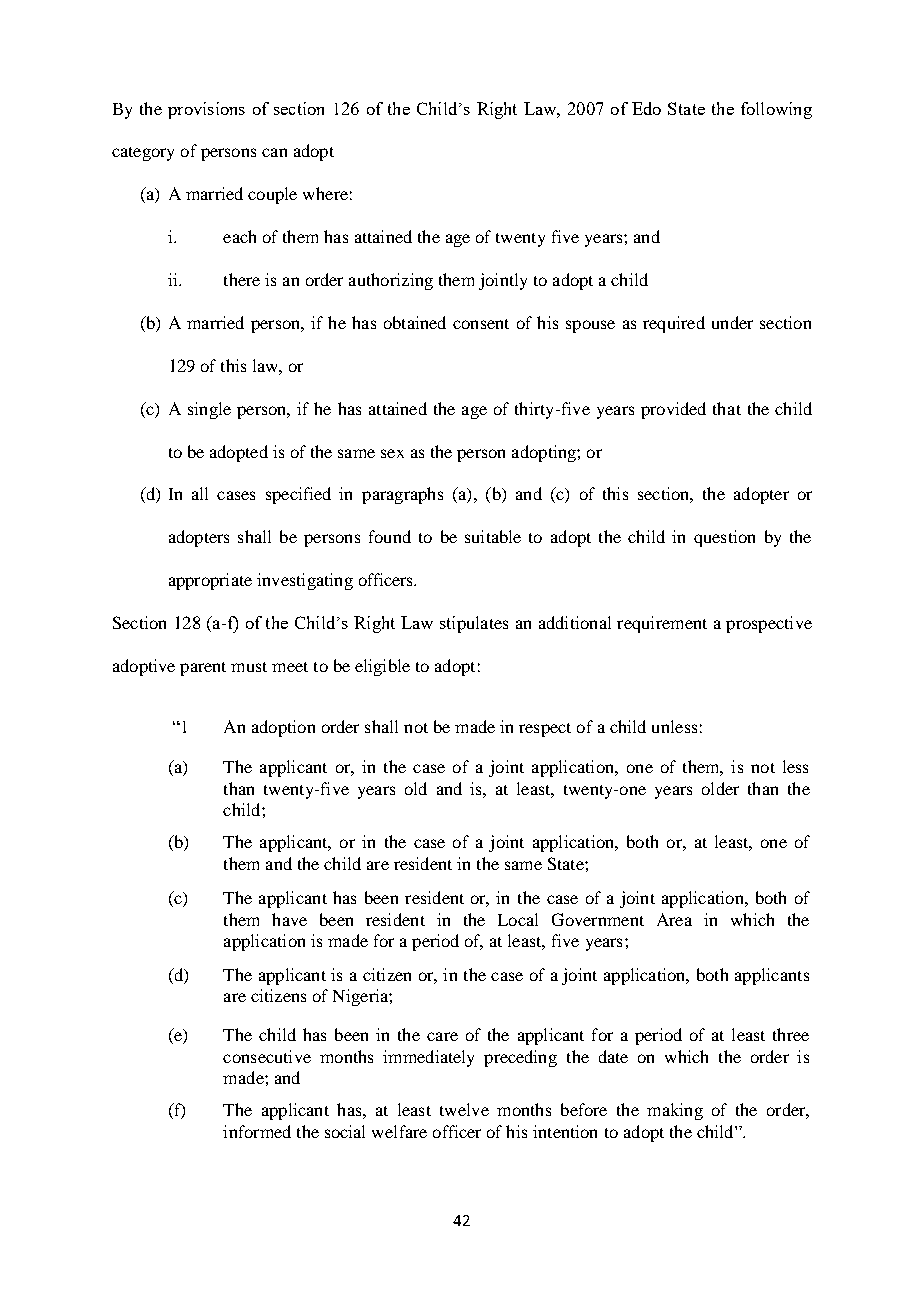 The image size is (924, 1307). I want to click on requirement, so click(662, 624).
